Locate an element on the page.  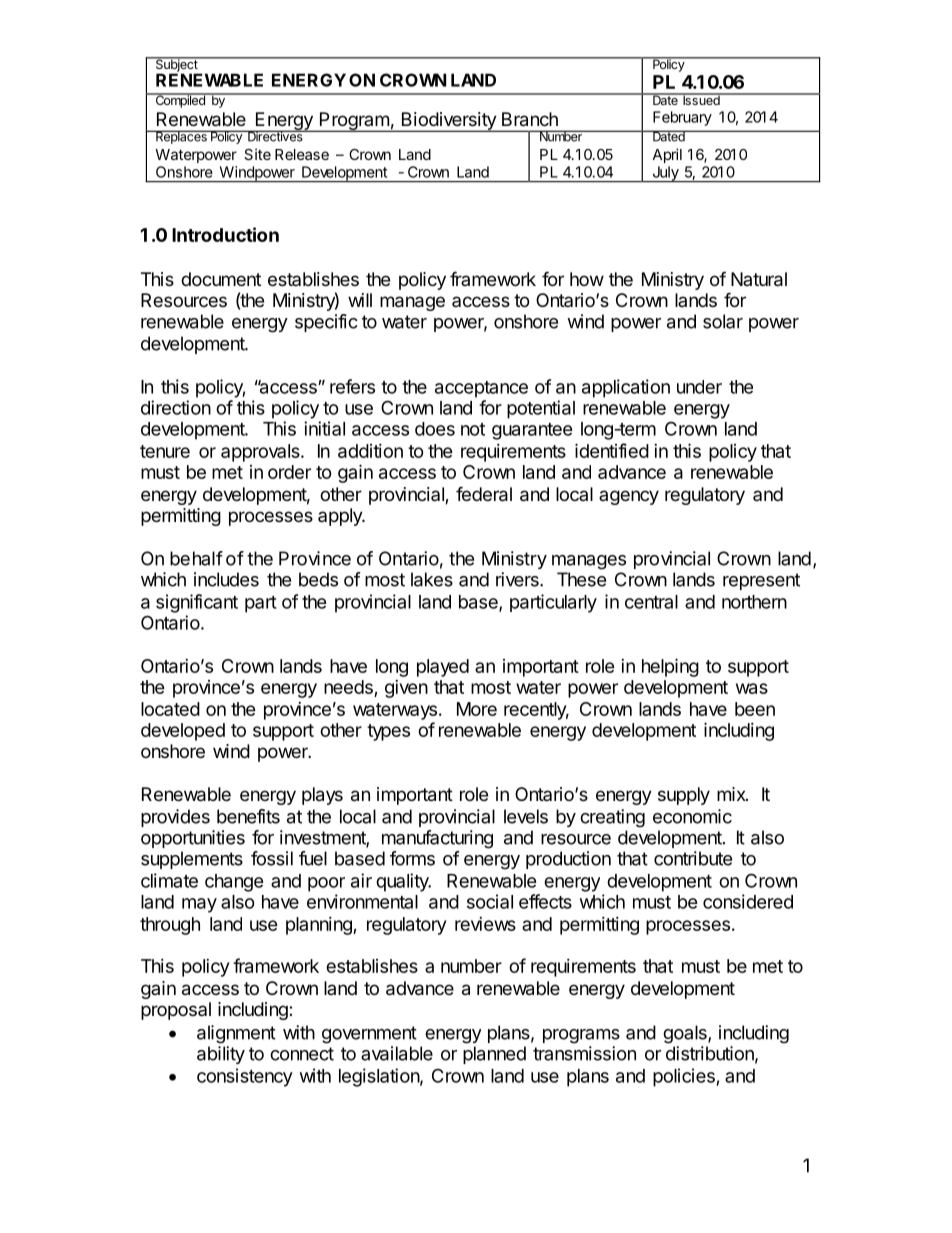
planned is located at coordinates (494, 1055).
